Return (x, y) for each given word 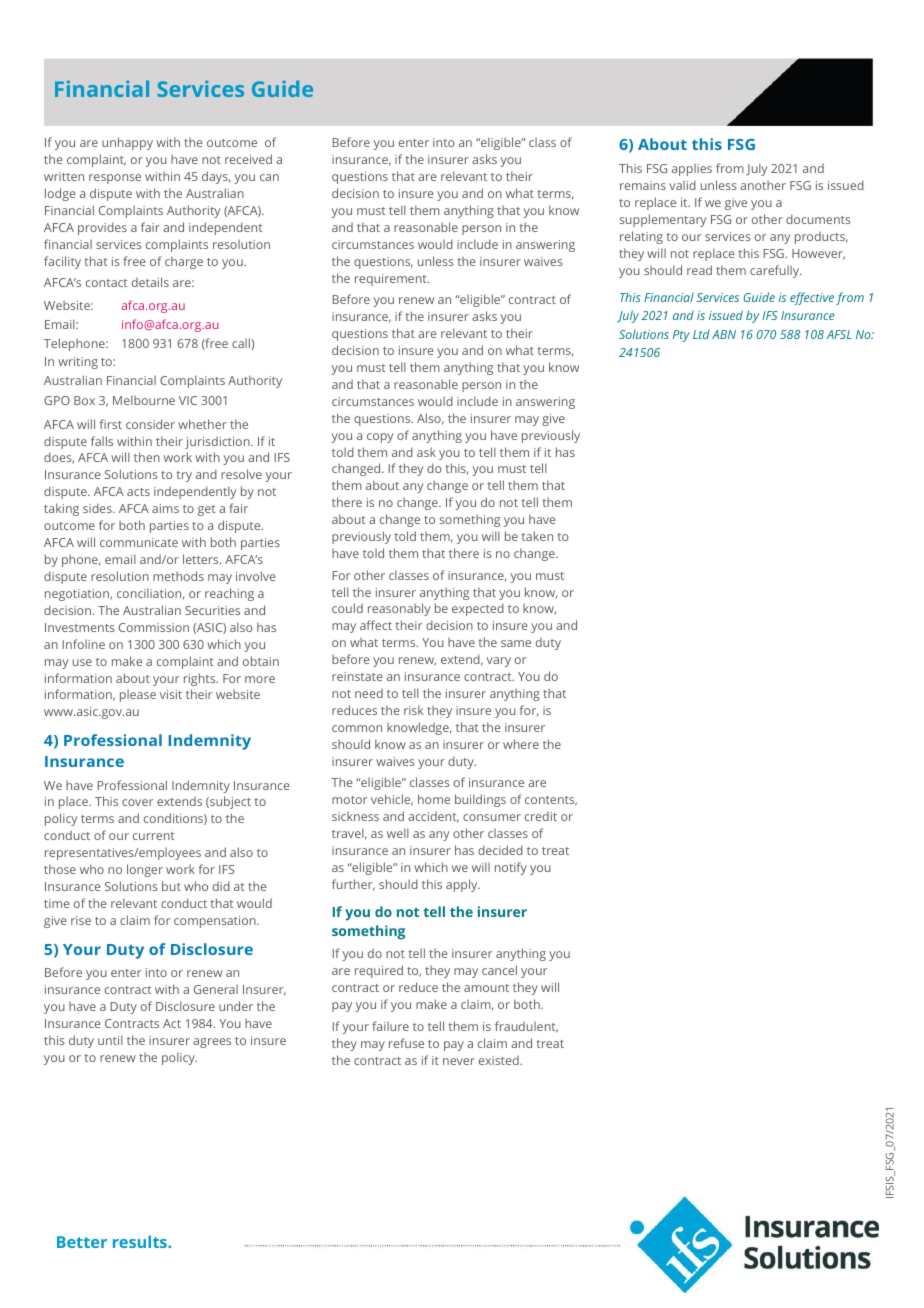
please (138, 696)
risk (414, 710)
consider (150, 424)
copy (380, 438)
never (459, 1061)
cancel (499, 970)
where (521, 744)
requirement (392, 280)
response (115, 179)
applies (692, 170)
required (379, 971)
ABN (724, 334)
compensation (216, 922)
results (141, 1241)
